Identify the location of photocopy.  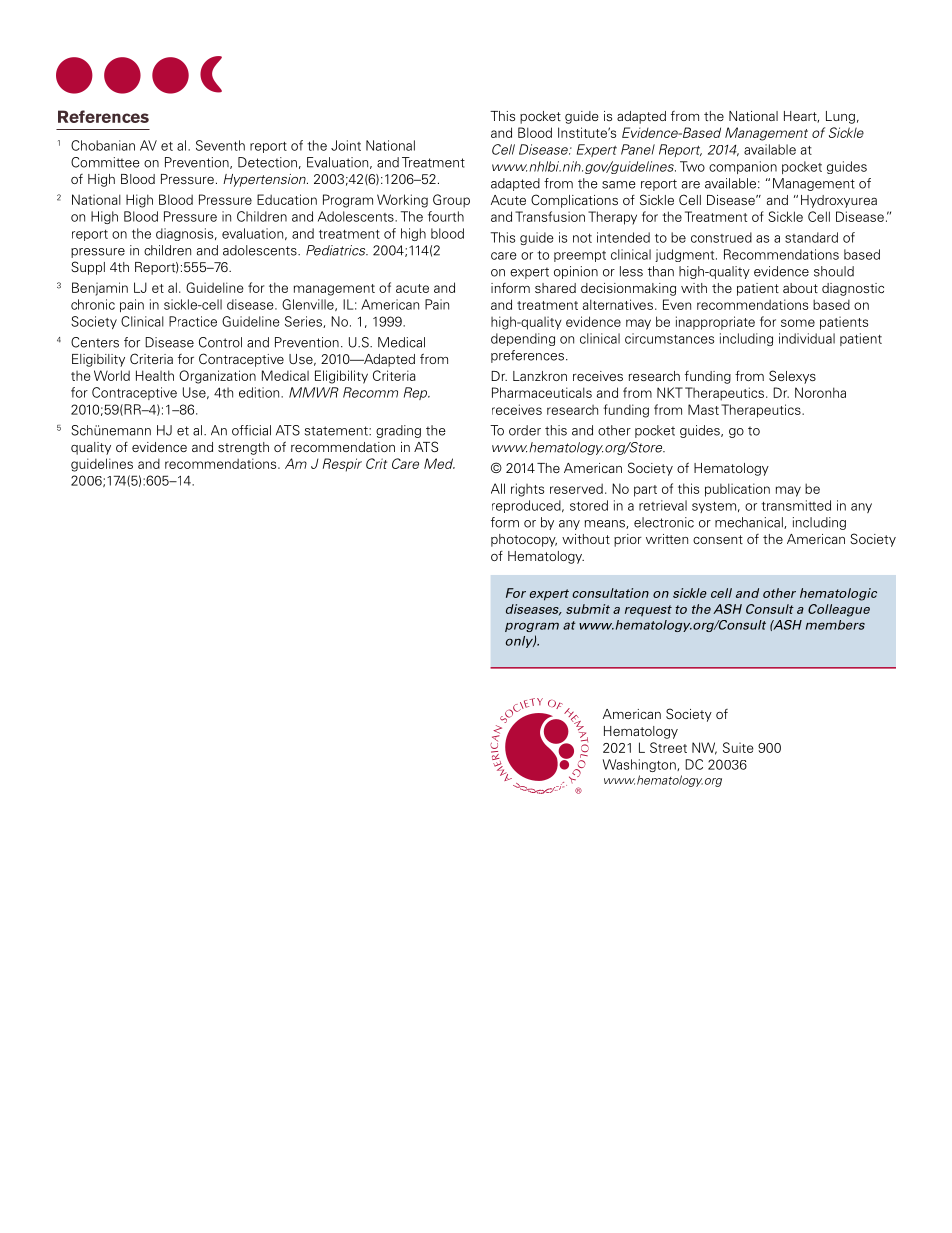
(524, 540).
